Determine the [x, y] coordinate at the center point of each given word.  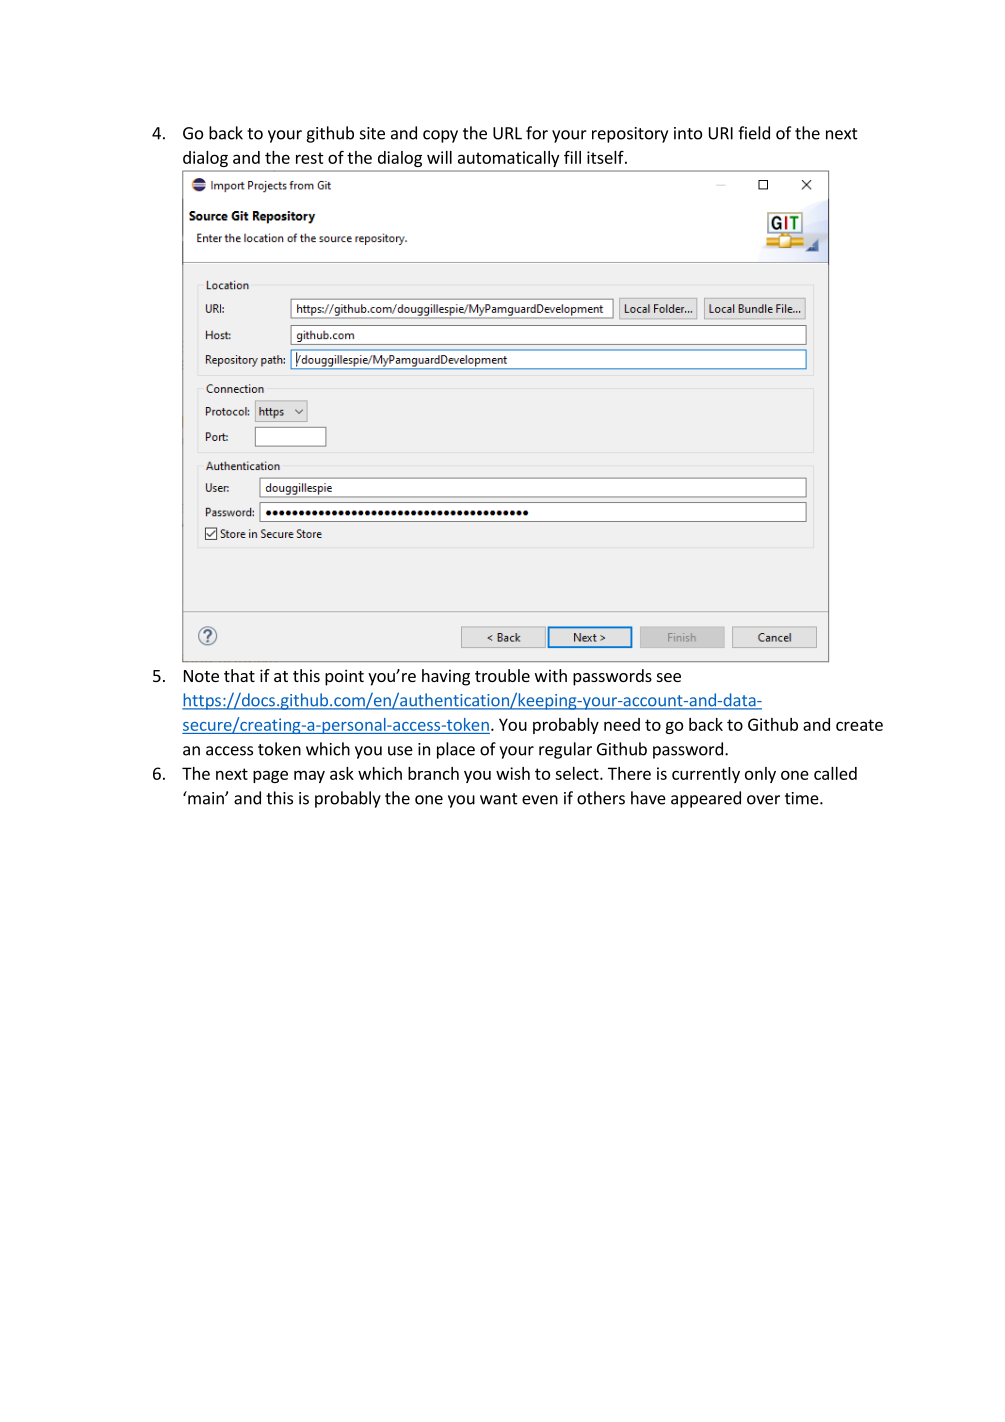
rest [310, 158]
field [754, 133]
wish [513, 773]
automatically [508, 159]
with [551, 675]
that [239, 675]
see [669, 677]
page [270, 776]
